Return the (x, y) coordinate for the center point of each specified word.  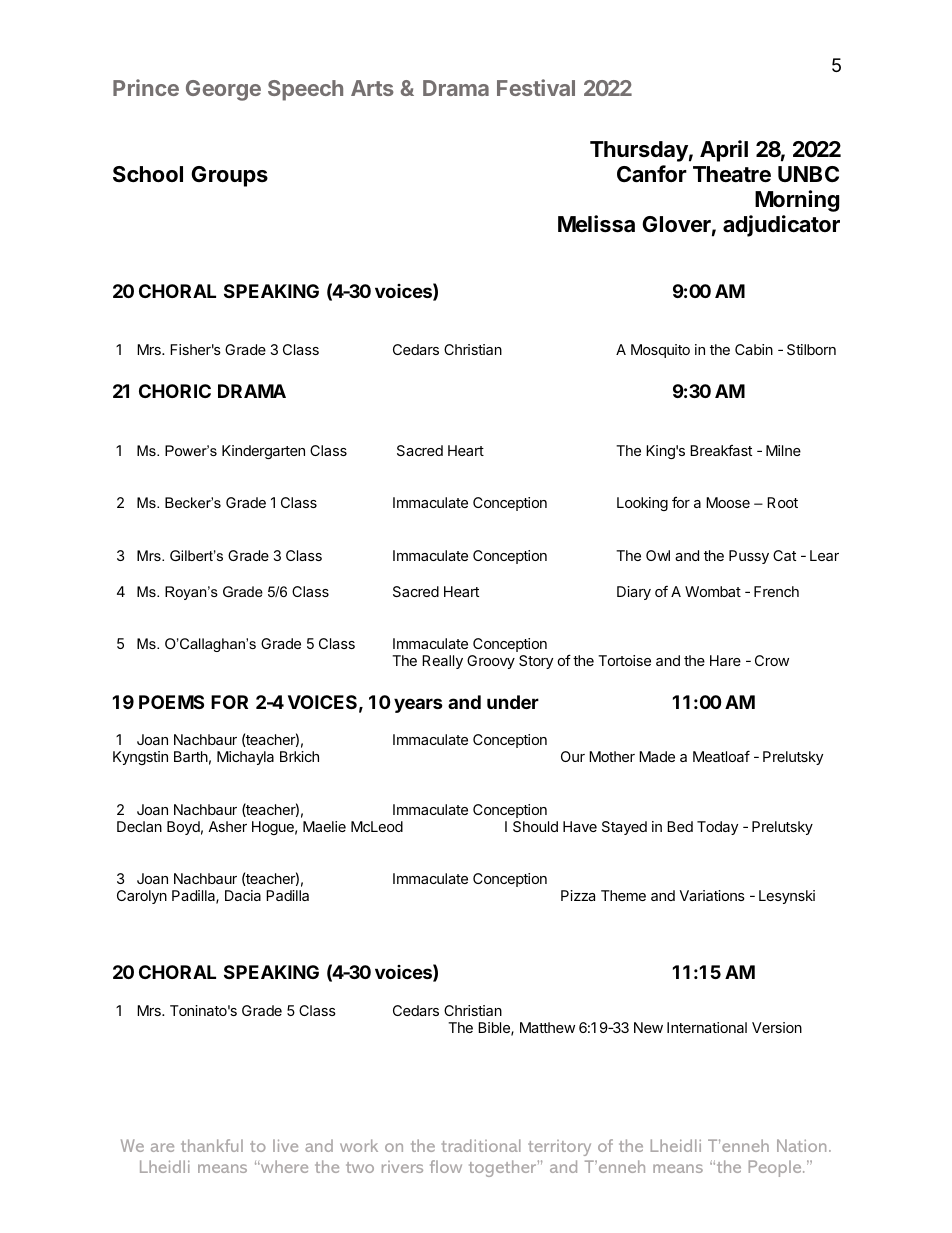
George (223, 90)
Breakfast (721, 450)
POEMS (171, 702)
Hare (725, 660)
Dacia (243, 895)
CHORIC (175, 391)
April (724, 151)
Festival (536, 87)
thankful (212, 1145)
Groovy (491, 662)
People (776, 1168)
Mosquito (660, 351)
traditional (481, 1145)
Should (535, 826)
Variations (712, 895)
